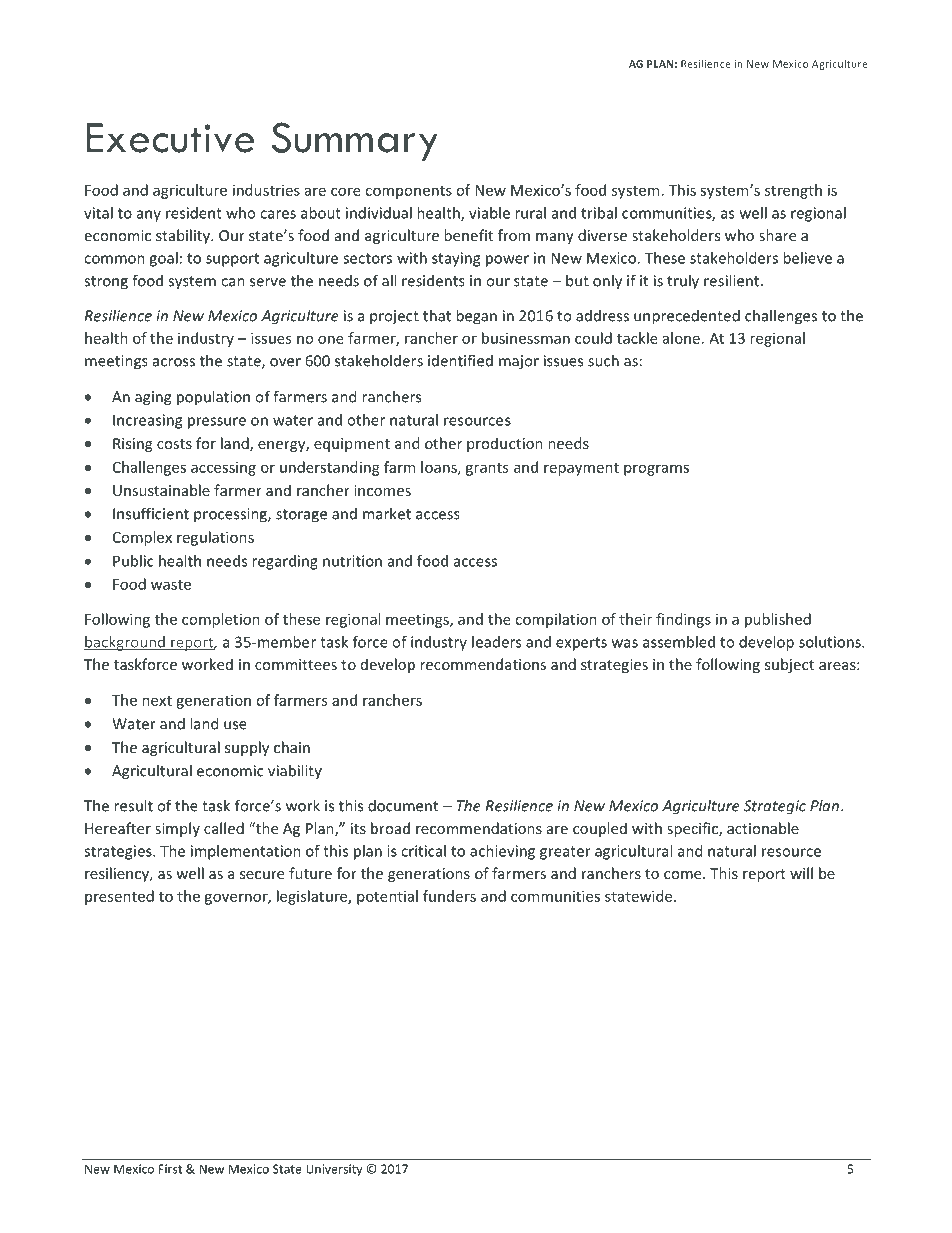 The image size is (952, 1233). Describe the element at coordinates (408, 192) in the image. I see `components` at that location.
